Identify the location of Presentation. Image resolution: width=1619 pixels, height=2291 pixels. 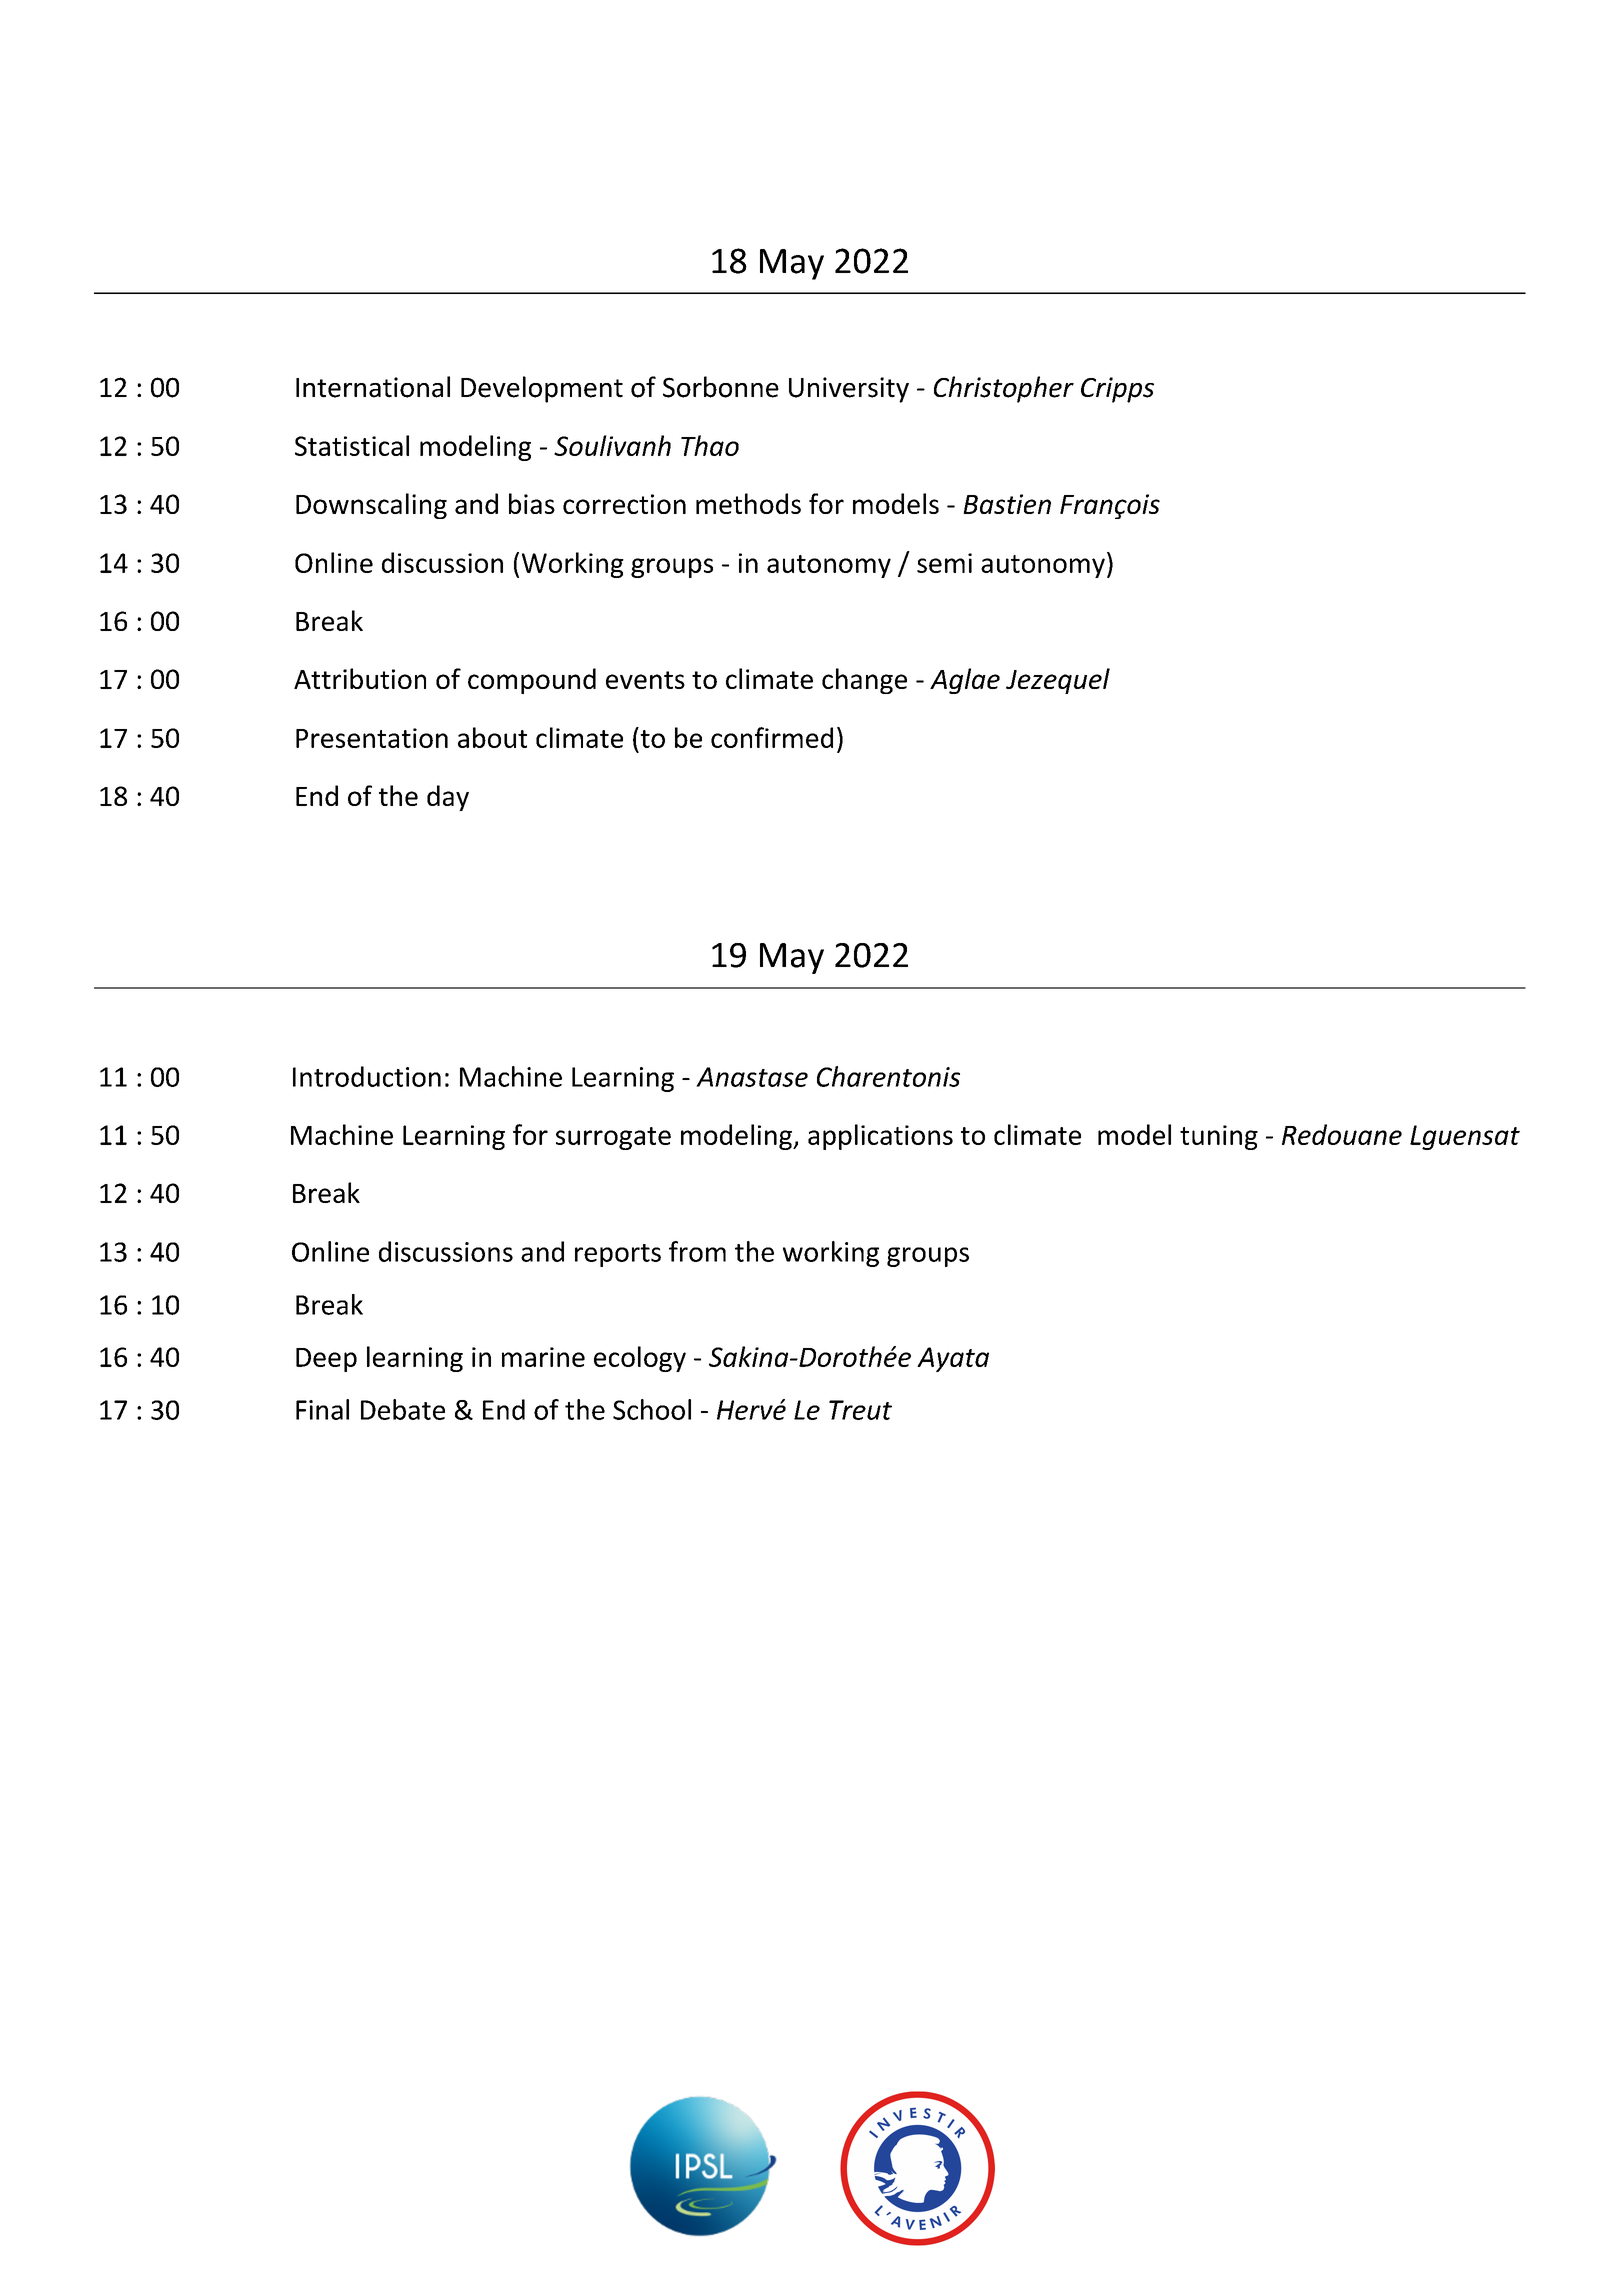
(372, 738).
